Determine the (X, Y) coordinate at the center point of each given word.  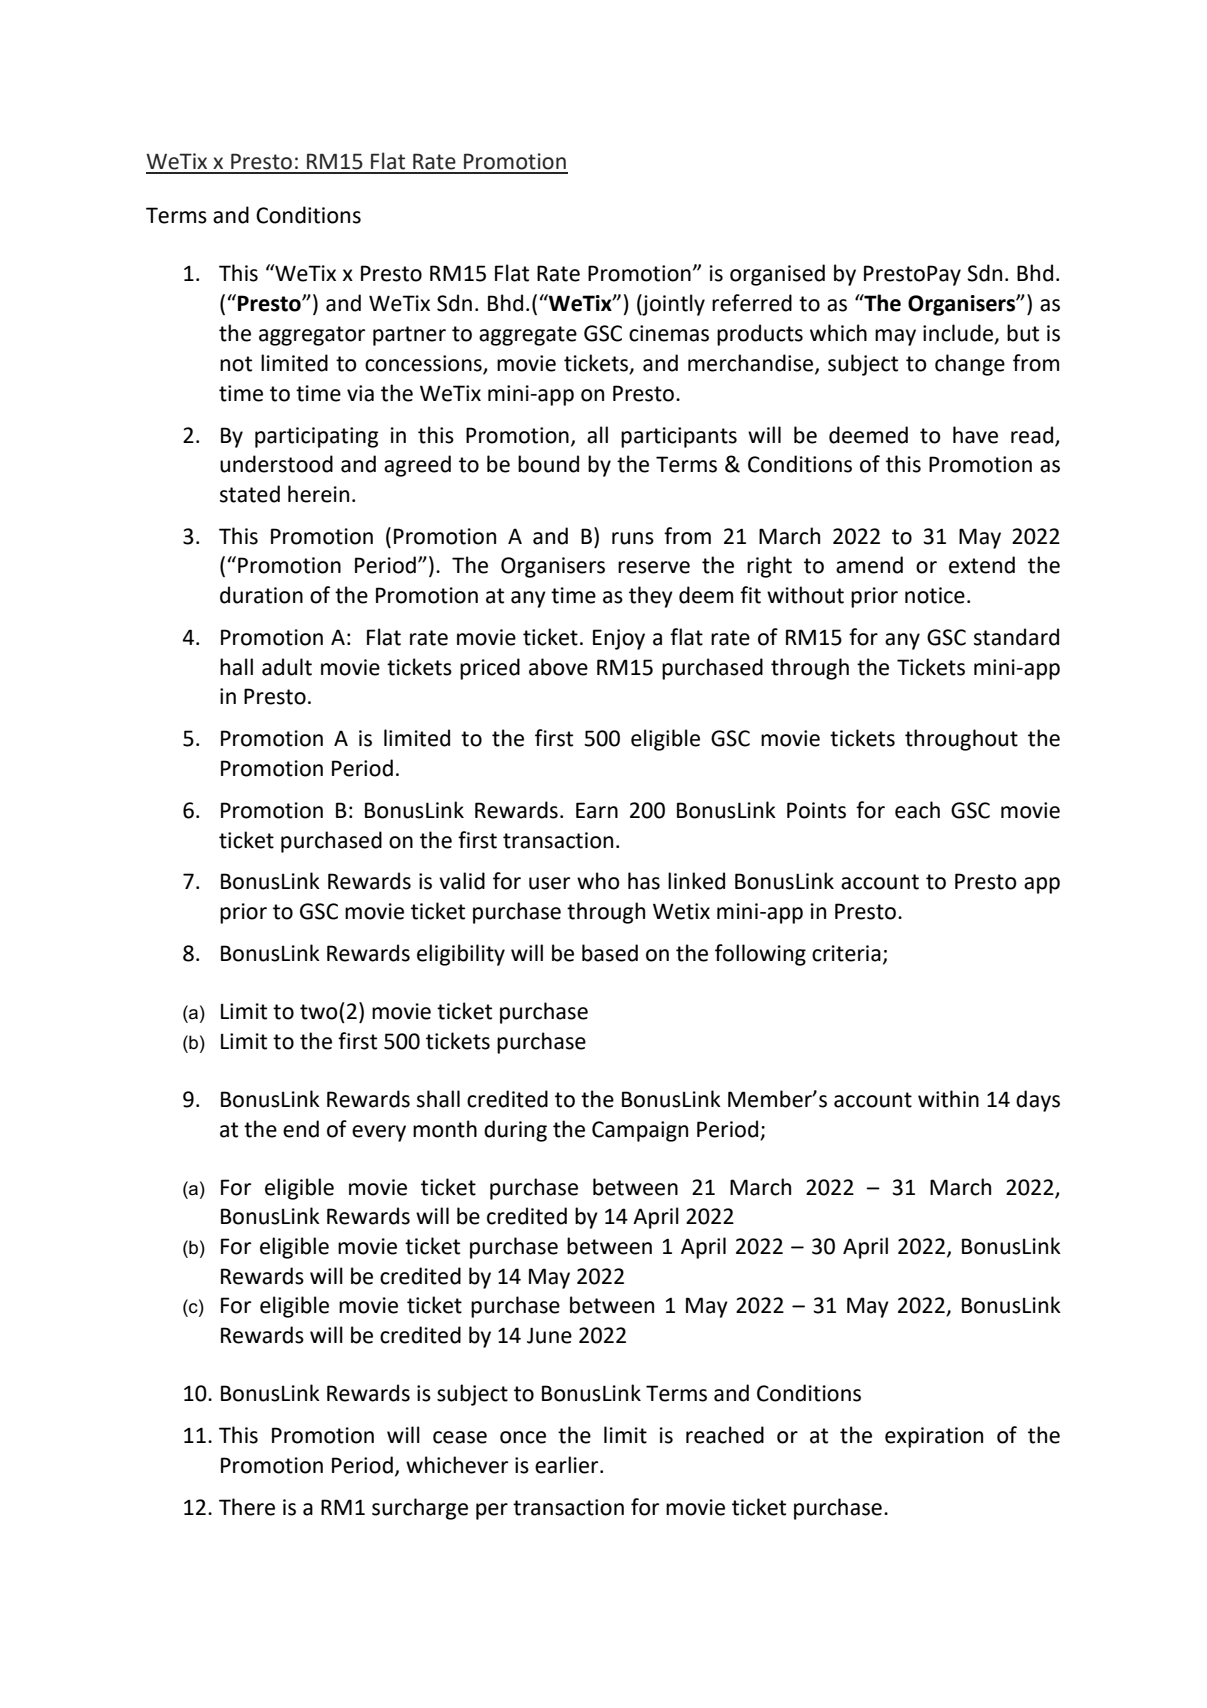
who (598, 881)
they (651, 597)
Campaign (640, 1131)
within (948, 1099)
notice (935, 595)
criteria (846, 953)
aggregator (312, 336)
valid (462, 881)
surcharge (420, 1509)
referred (752, 303)
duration (261, 595)
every (379, 1133)
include (959, 333)
